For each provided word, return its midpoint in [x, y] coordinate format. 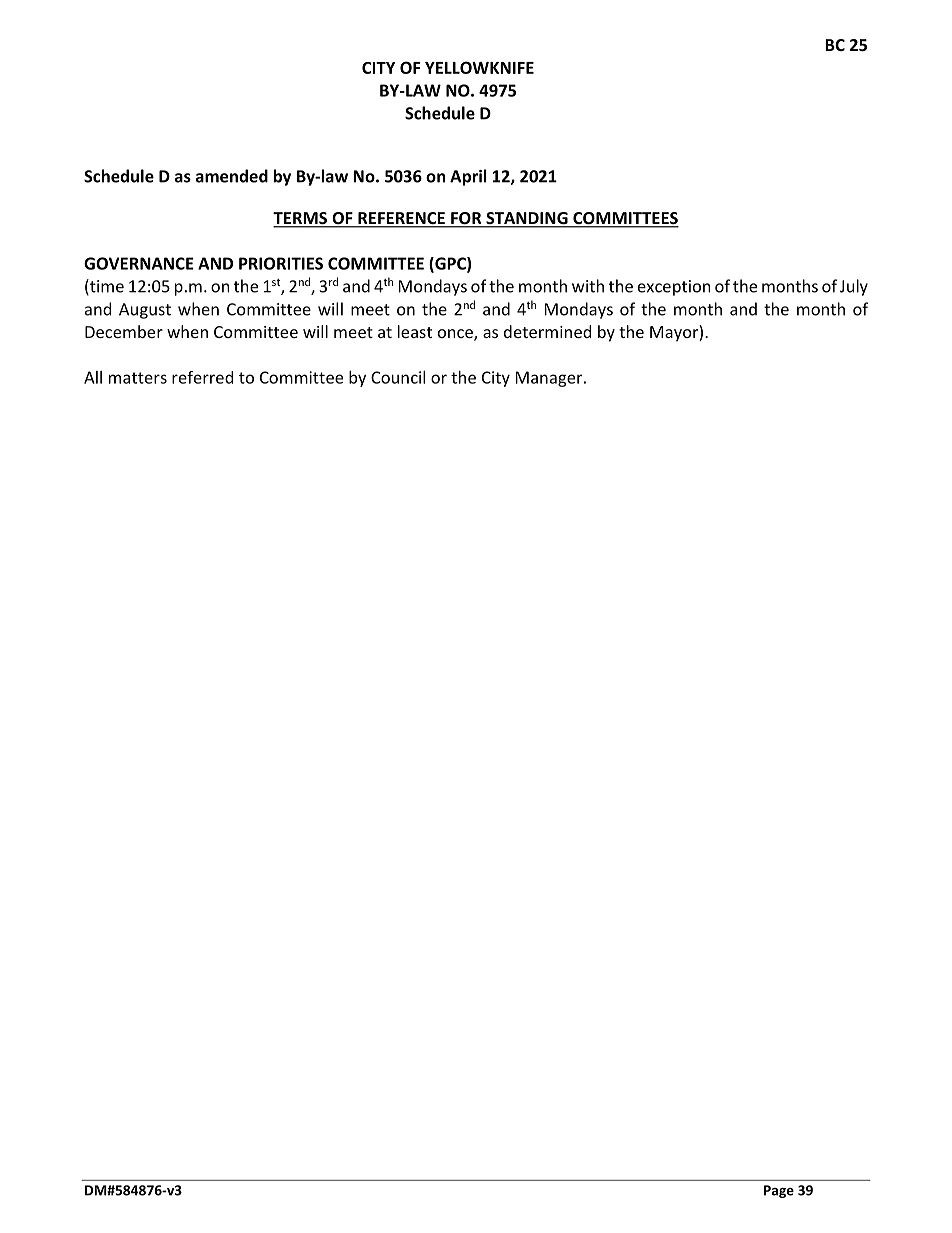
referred [202, 377]
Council [398, 377]
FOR [466, 219]
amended [232, 176]
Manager [550, 379]
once [456, 335]
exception [674, 288]
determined [547, 331]
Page [779, 1191]
